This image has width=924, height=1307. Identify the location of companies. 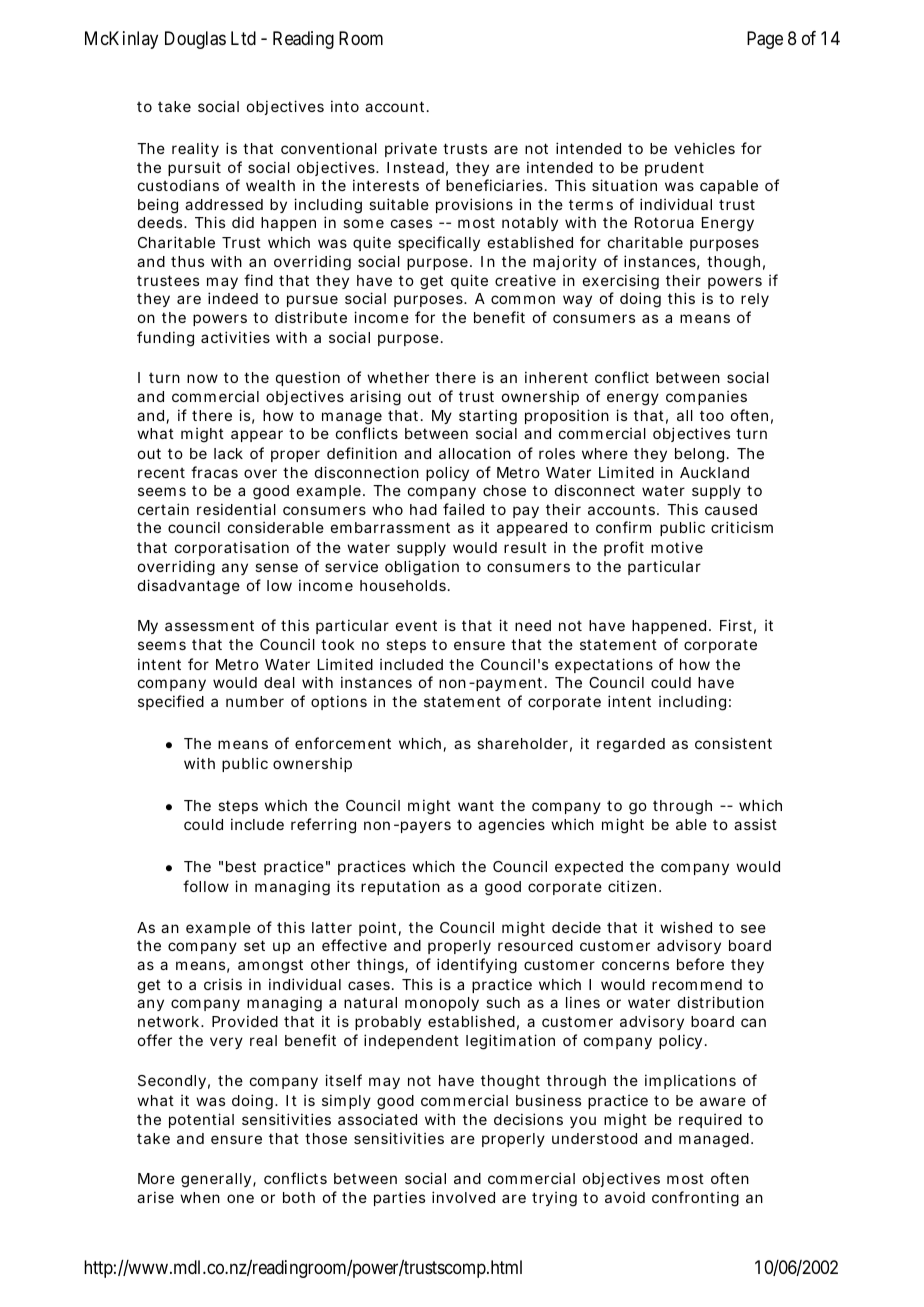
(706, 398).
